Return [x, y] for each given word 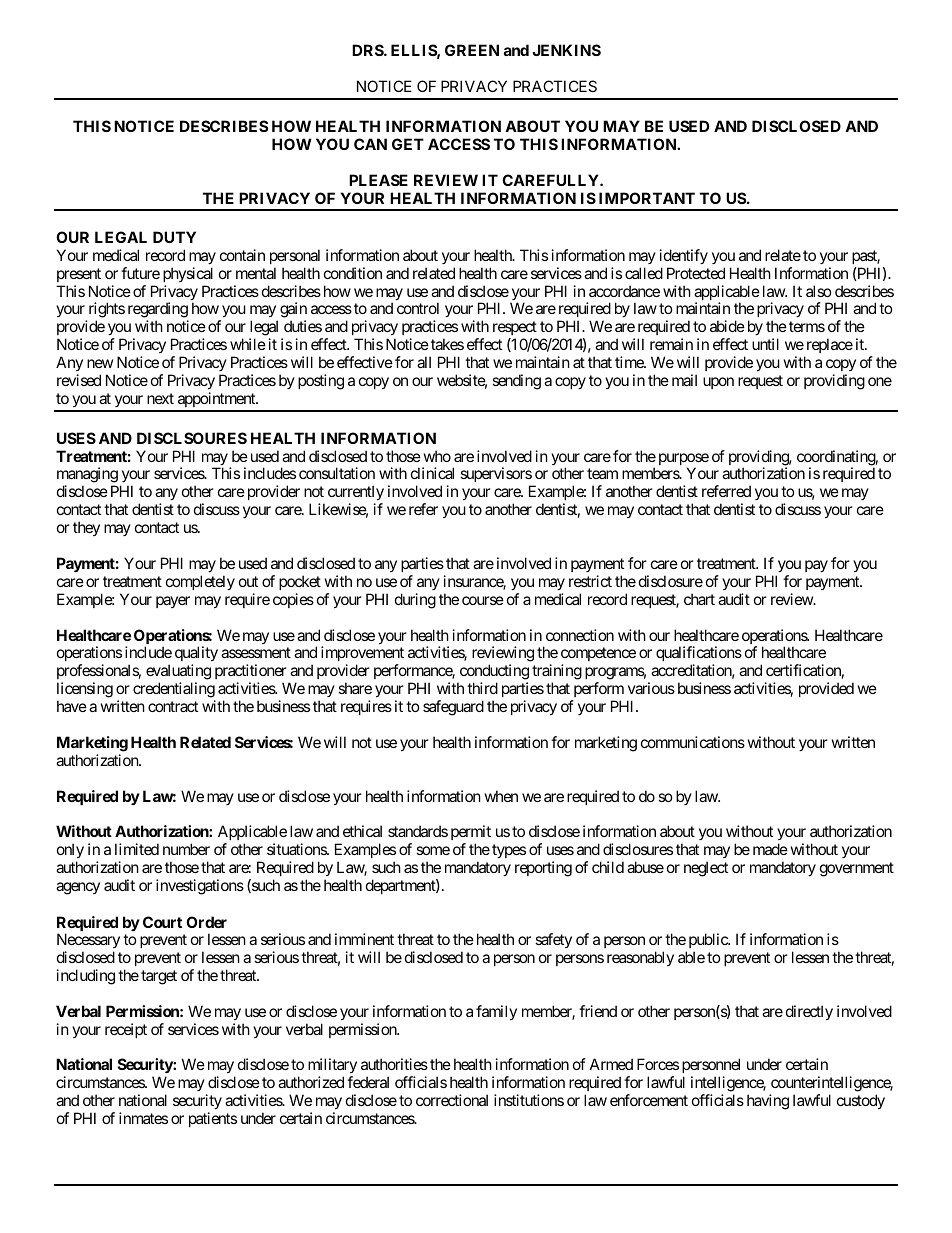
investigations [200, 887]
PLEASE [378, 180]
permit [471, 834]
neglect [706, 869]
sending [516, 382]
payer [173, 602]
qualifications [699, 655]
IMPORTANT [647, 198]
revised [79, 380]
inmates [143, 1118]
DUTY [174, 237]
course [483, 600]
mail [684, 380]
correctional [452, 1100]
